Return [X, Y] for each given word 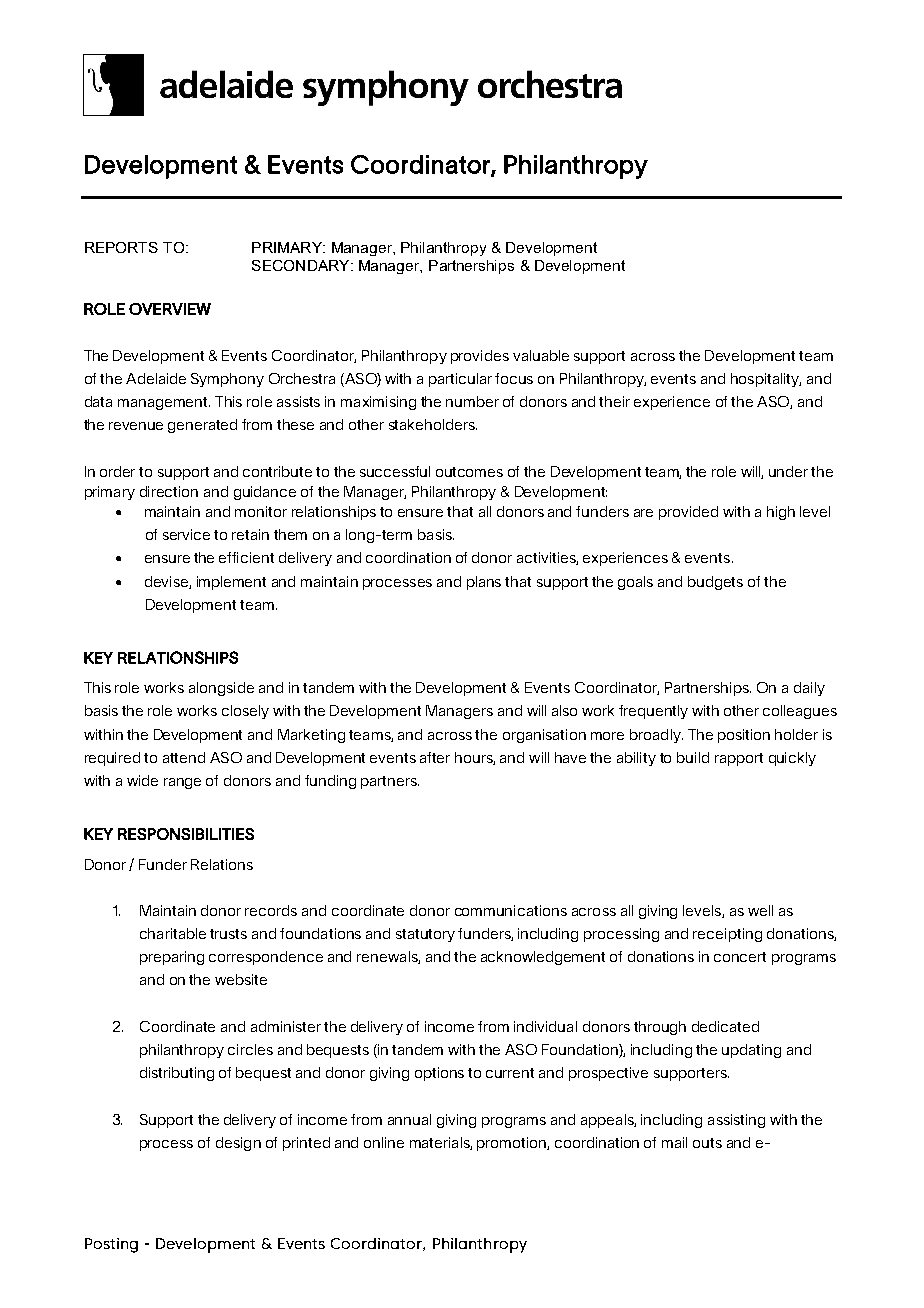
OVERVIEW [170, 309]
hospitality [766, 380]
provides [480, 357]
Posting [111, 1245]
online [384, 1142]
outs [707, 1143]
